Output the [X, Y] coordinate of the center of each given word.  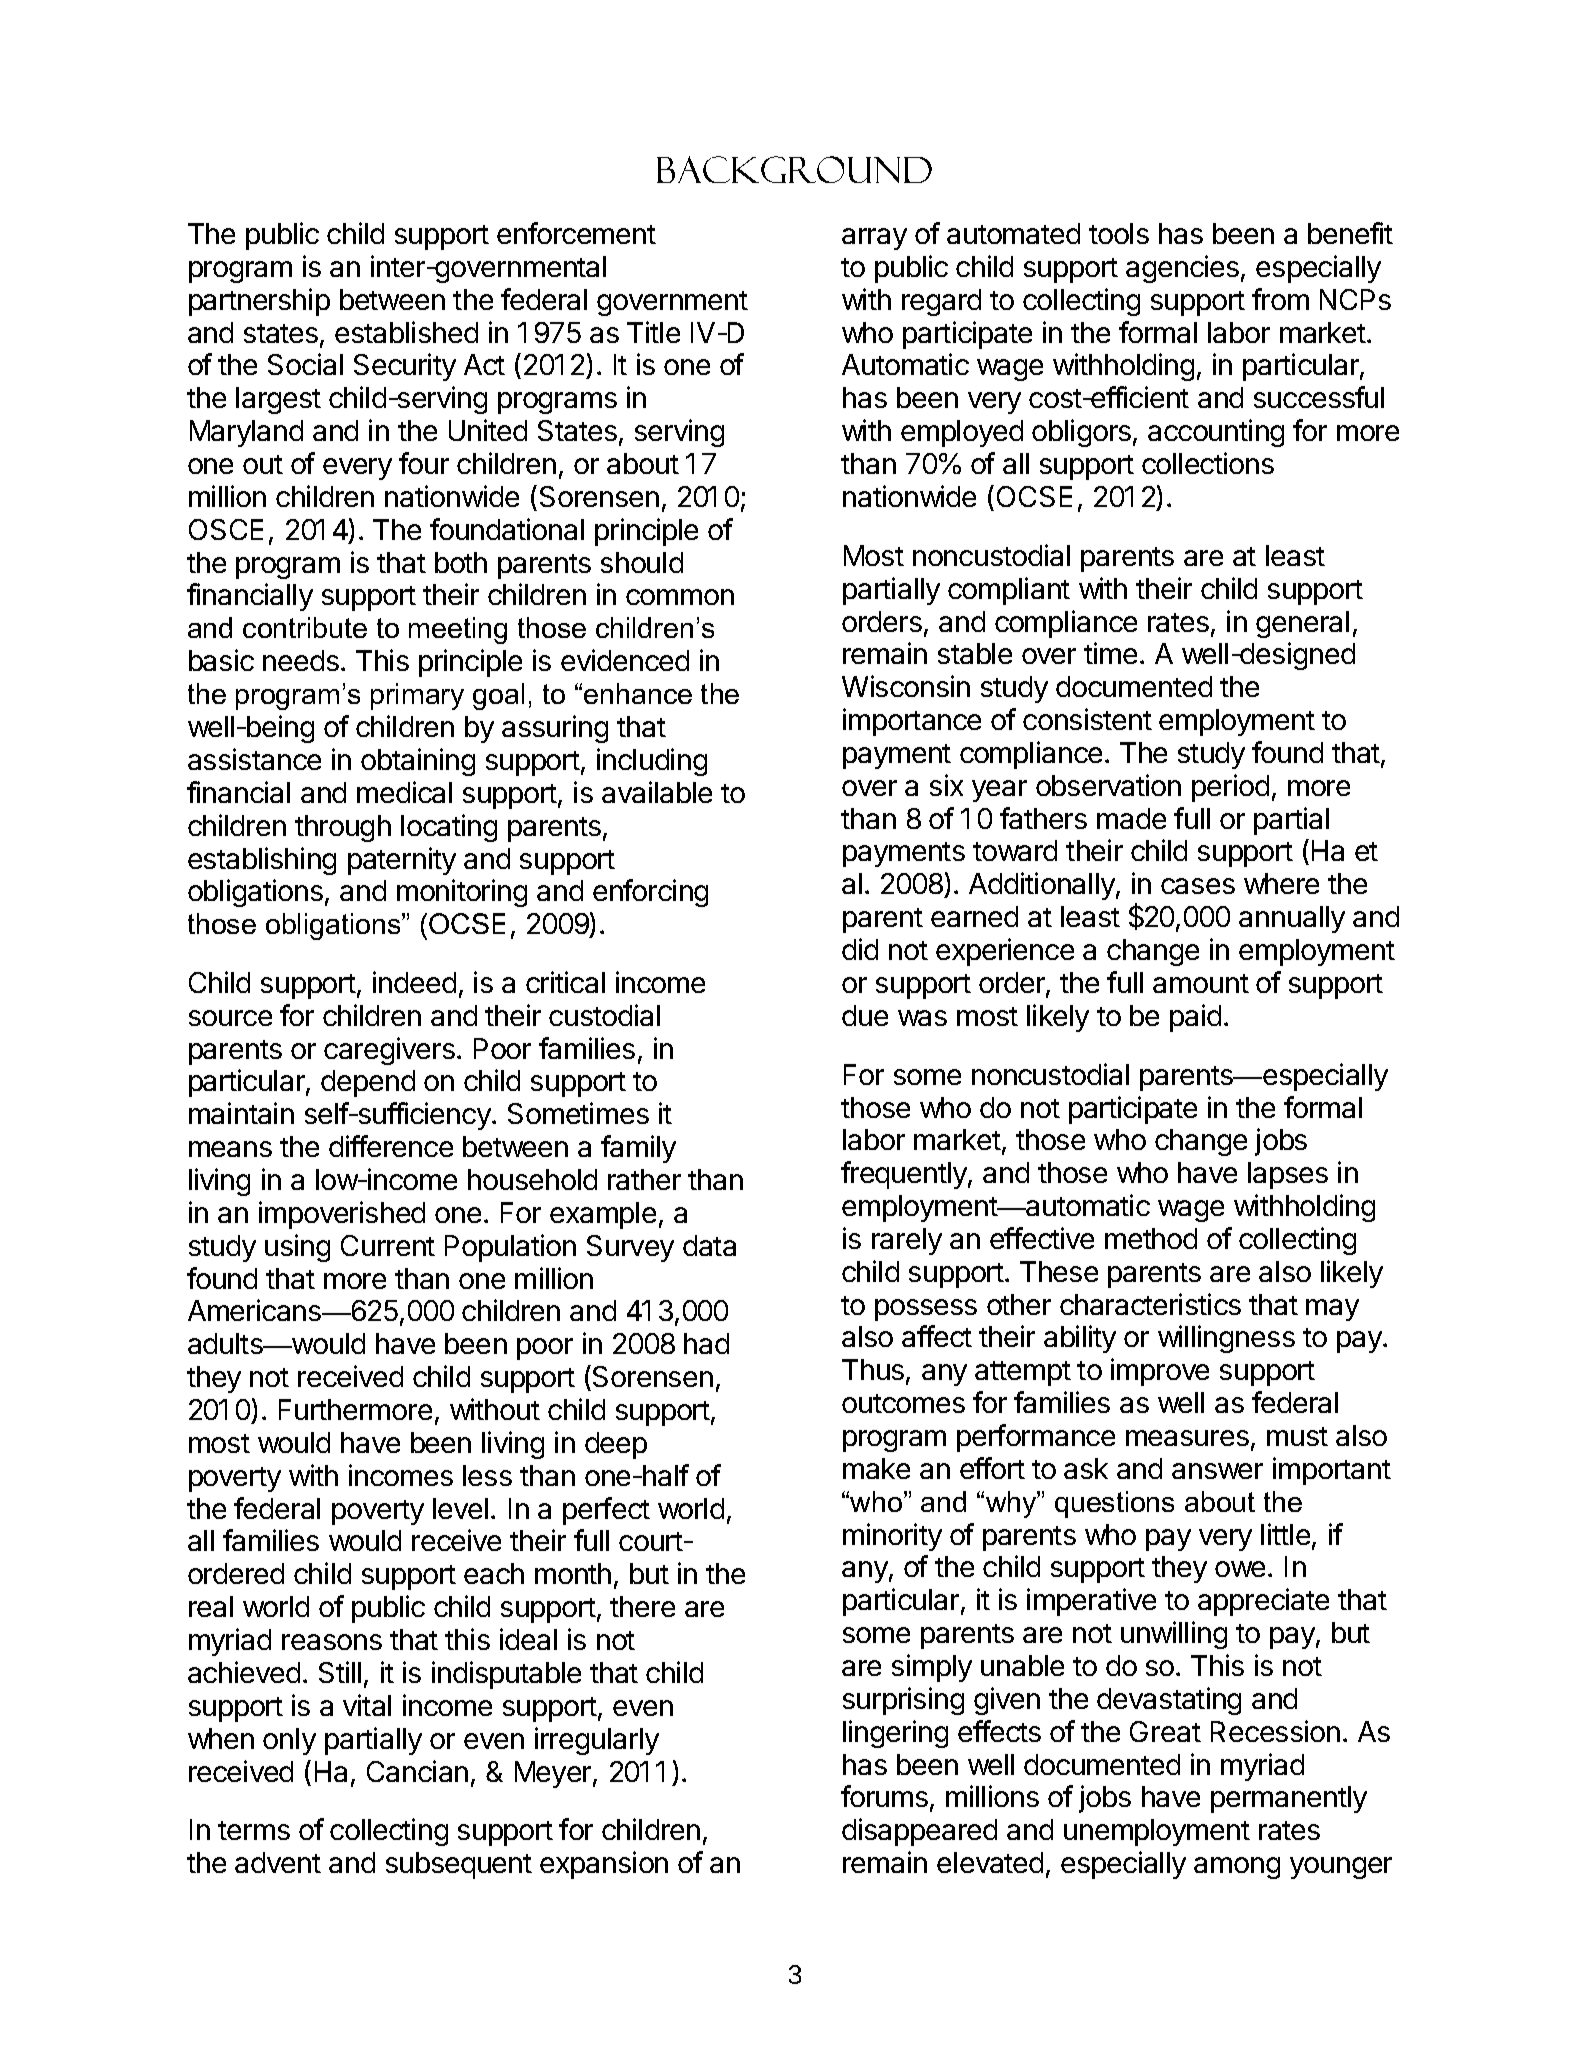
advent [278, 1862]
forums [884, 1796]
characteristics [1150, 1304]
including [652, 762]
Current [388, 1245]
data [709, 1245]
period [1230, 788]
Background [794, 169]
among [1237, 1868]
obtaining [418, 762]
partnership [259, 302]
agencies [1182, 269]
